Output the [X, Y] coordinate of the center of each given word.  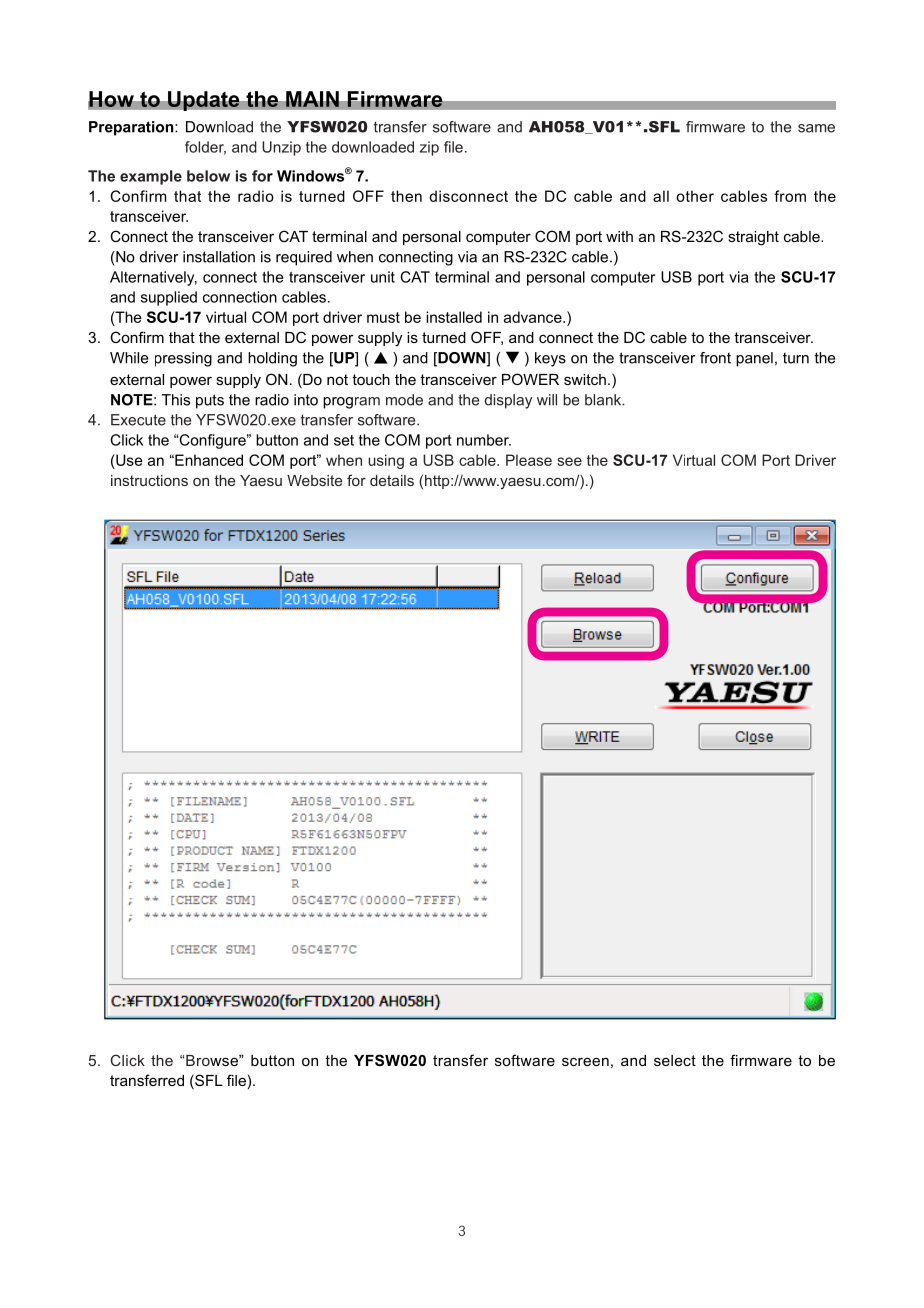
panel [754, 359]
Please [529, 460]
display [508, 401]
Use [128, 460]
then [406, 196]
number [484, 440]
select [675, 1060]
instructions [149, 480]
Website [314, 480]
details [392, 480]
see [569, 461]
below [208, 176]
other [695, 196]
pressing [183, 359]
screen [585, 1061]
